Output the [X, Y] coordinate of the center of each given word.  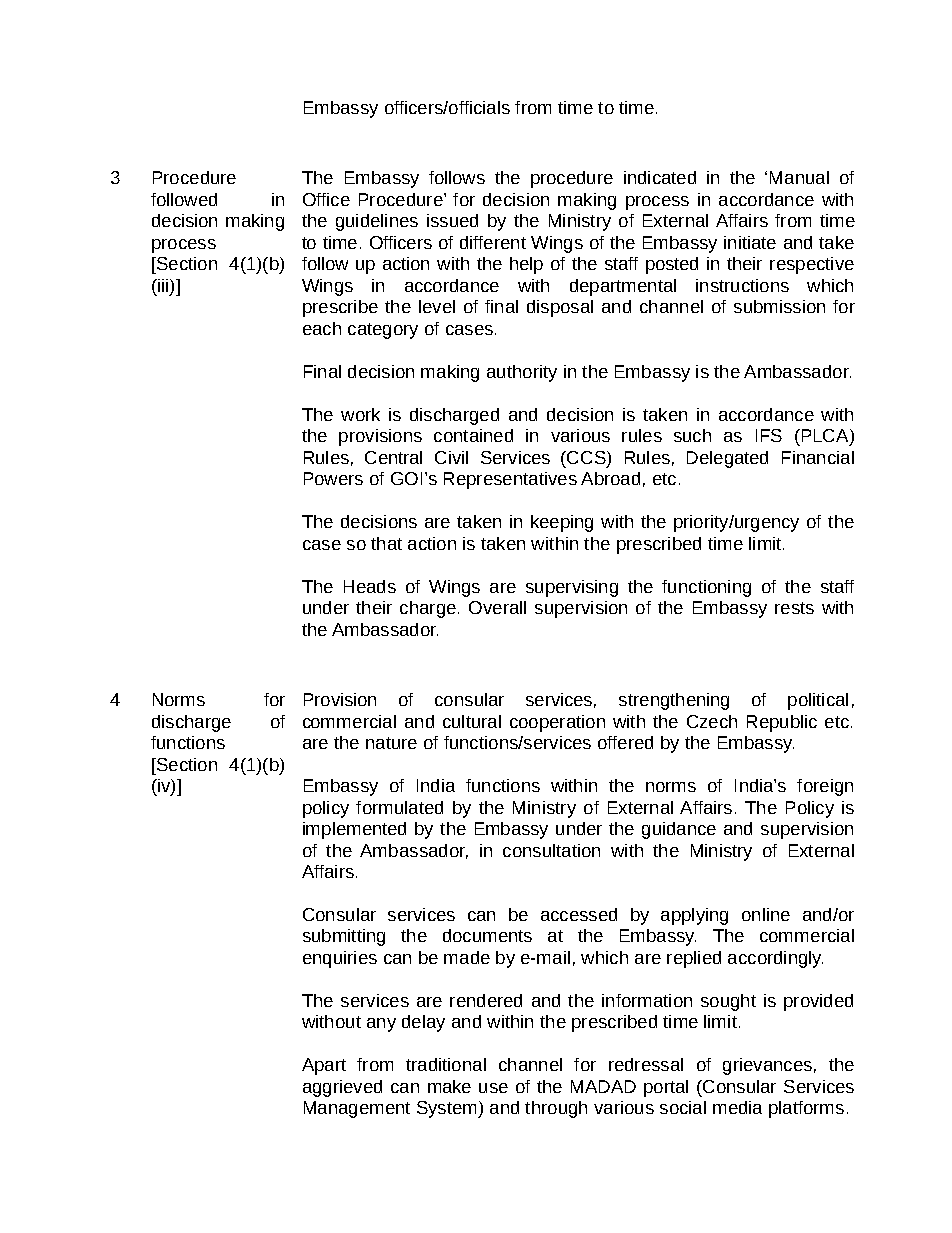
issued [452, 220]
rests [794, 608]
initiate [750, 242]
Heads [370, 586]
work [360, 414]
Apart [324, 1066]
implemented [354, 830]
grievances [767, 1066]
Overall [497, 607]
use [493, 1088]
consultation [551, 850]
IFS [769, 435]
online [766, 914]
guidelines [377, 222]
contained [473, 435]
